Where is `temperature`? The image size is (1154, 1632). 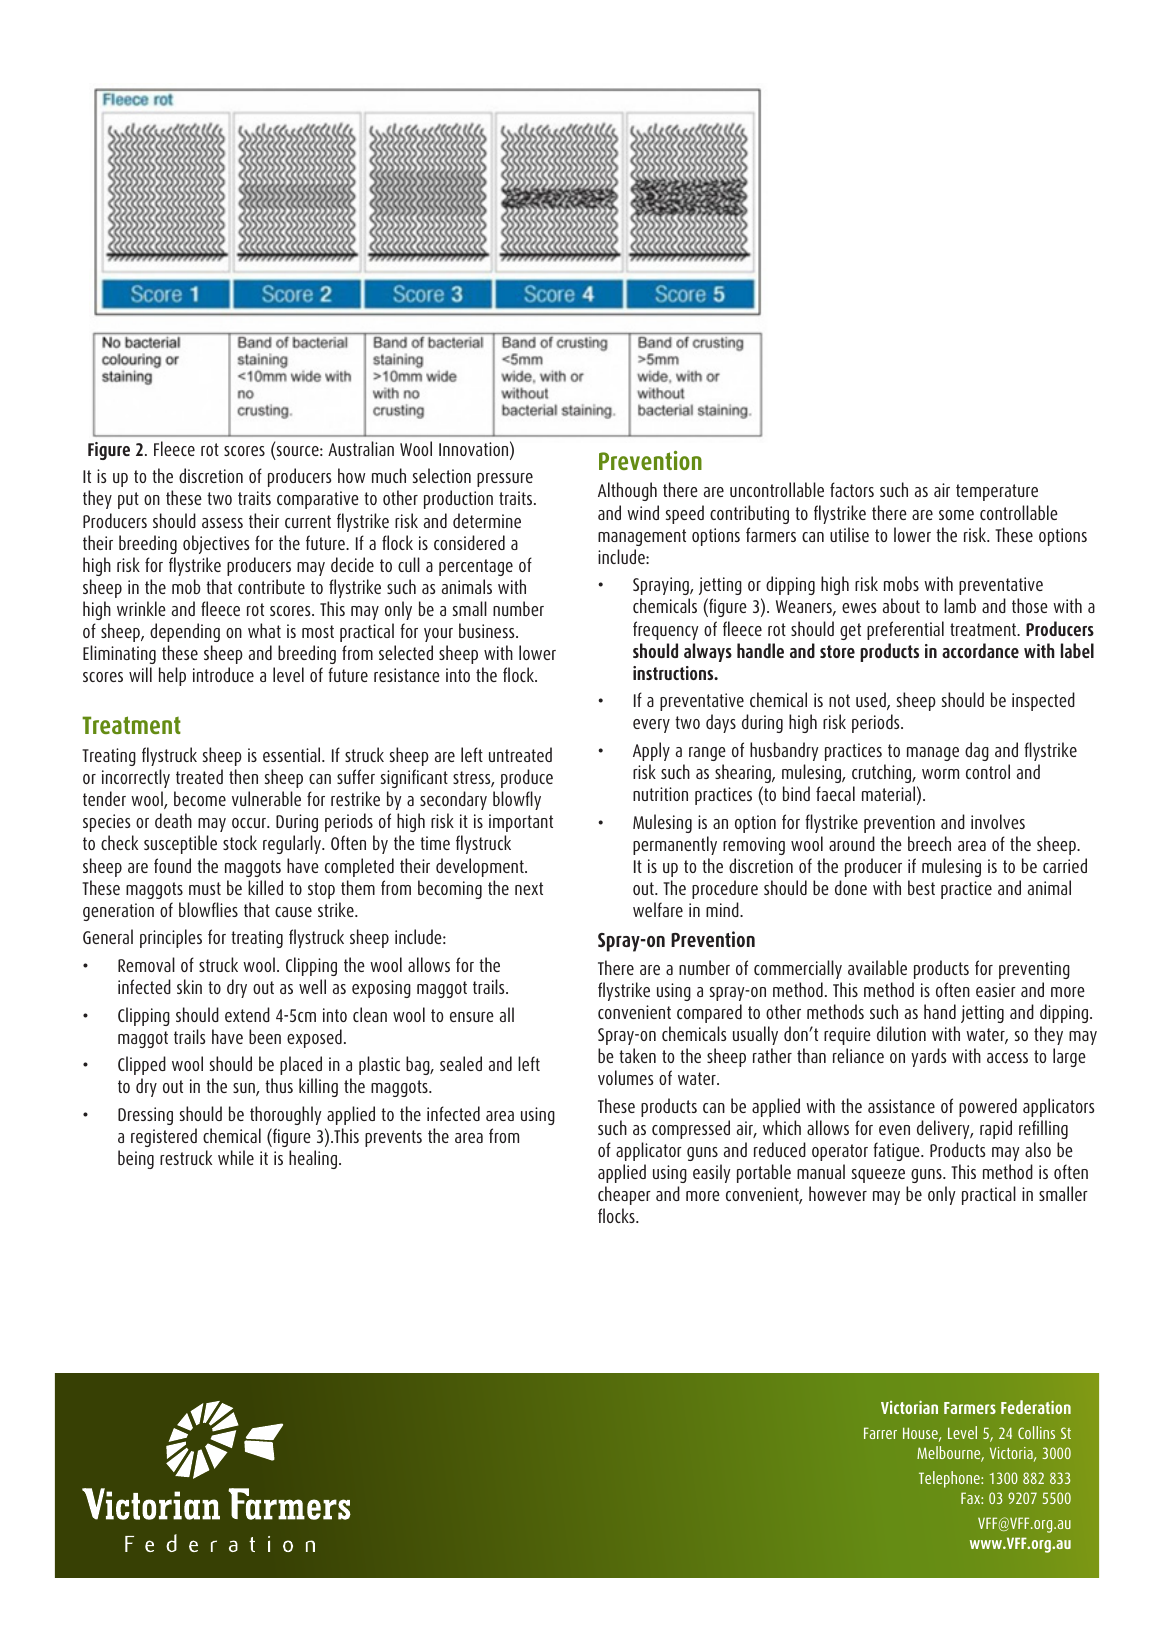 temperature is located at coordinates (997, 492).
